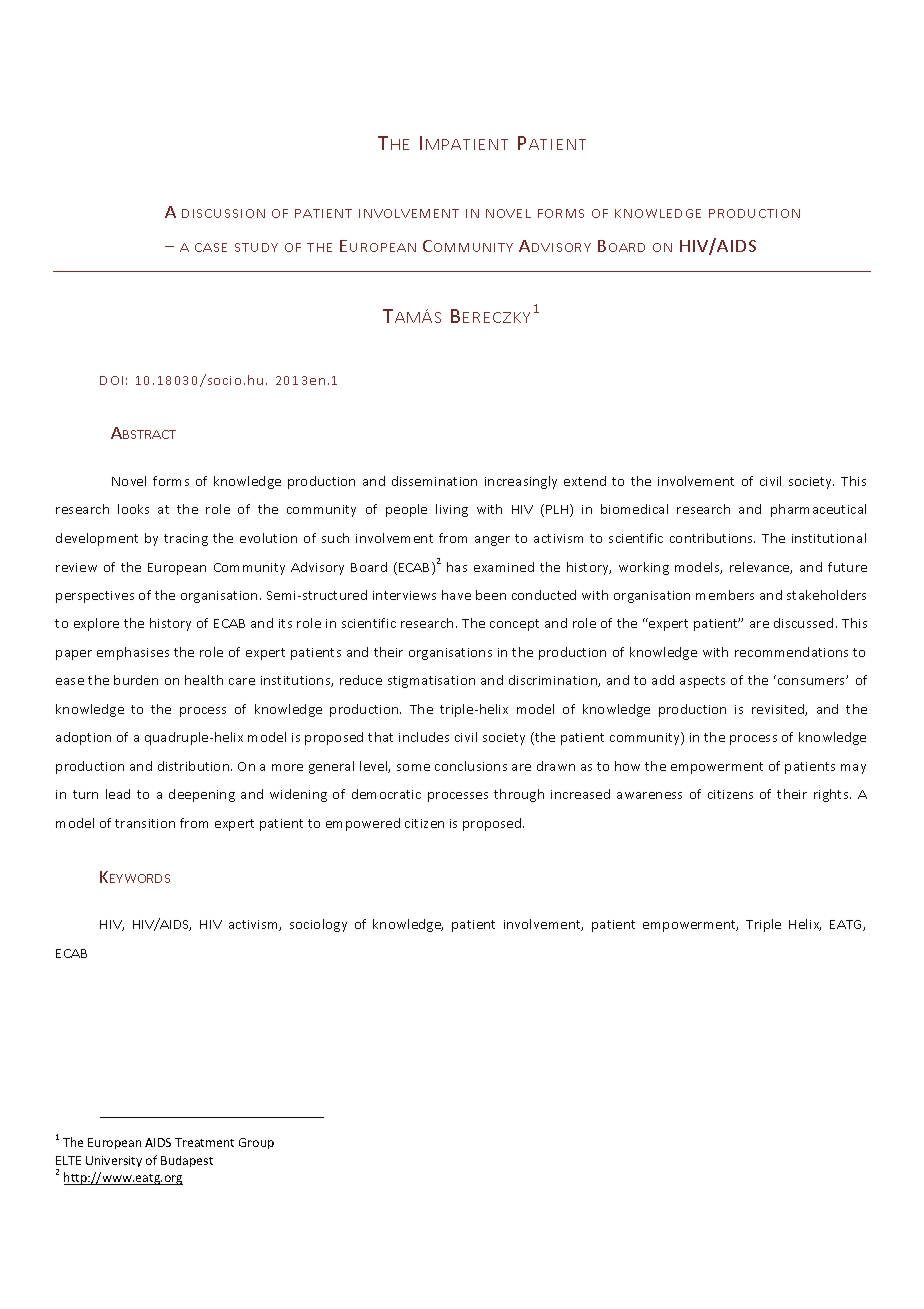 The image size is (924, 1309). I want to click on Treatment, so click(204, 1142).
